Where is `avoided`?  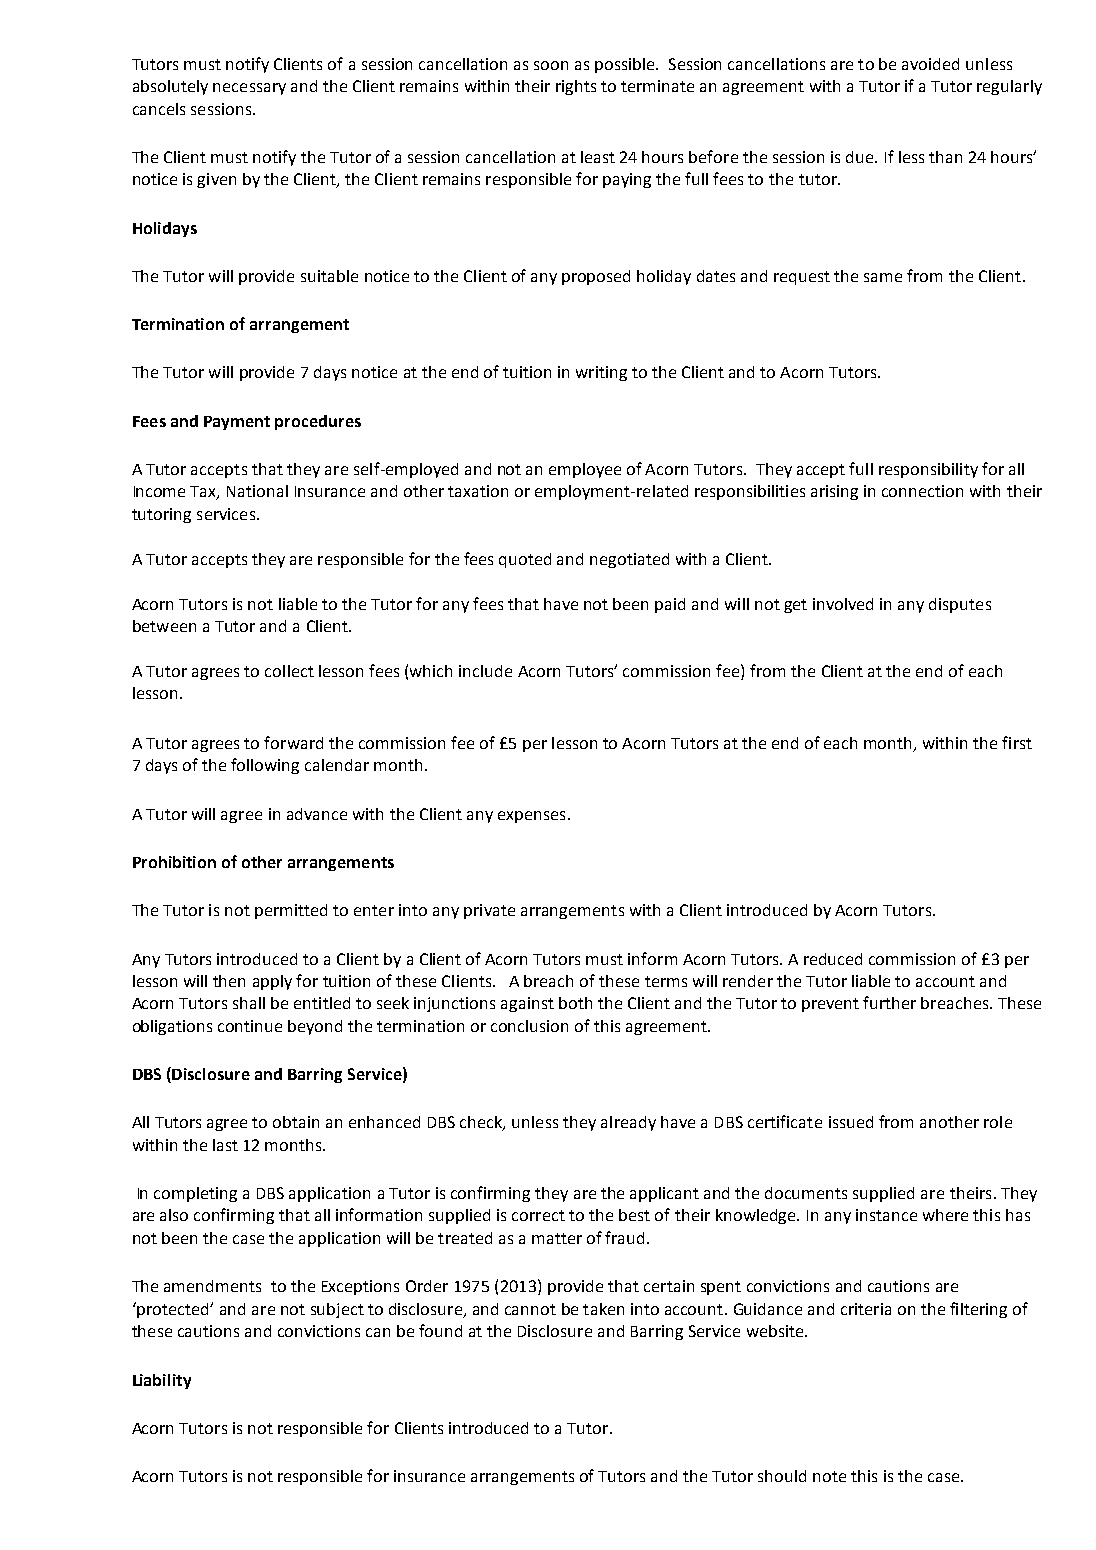
avoided is located at coordinates (930, 64).
